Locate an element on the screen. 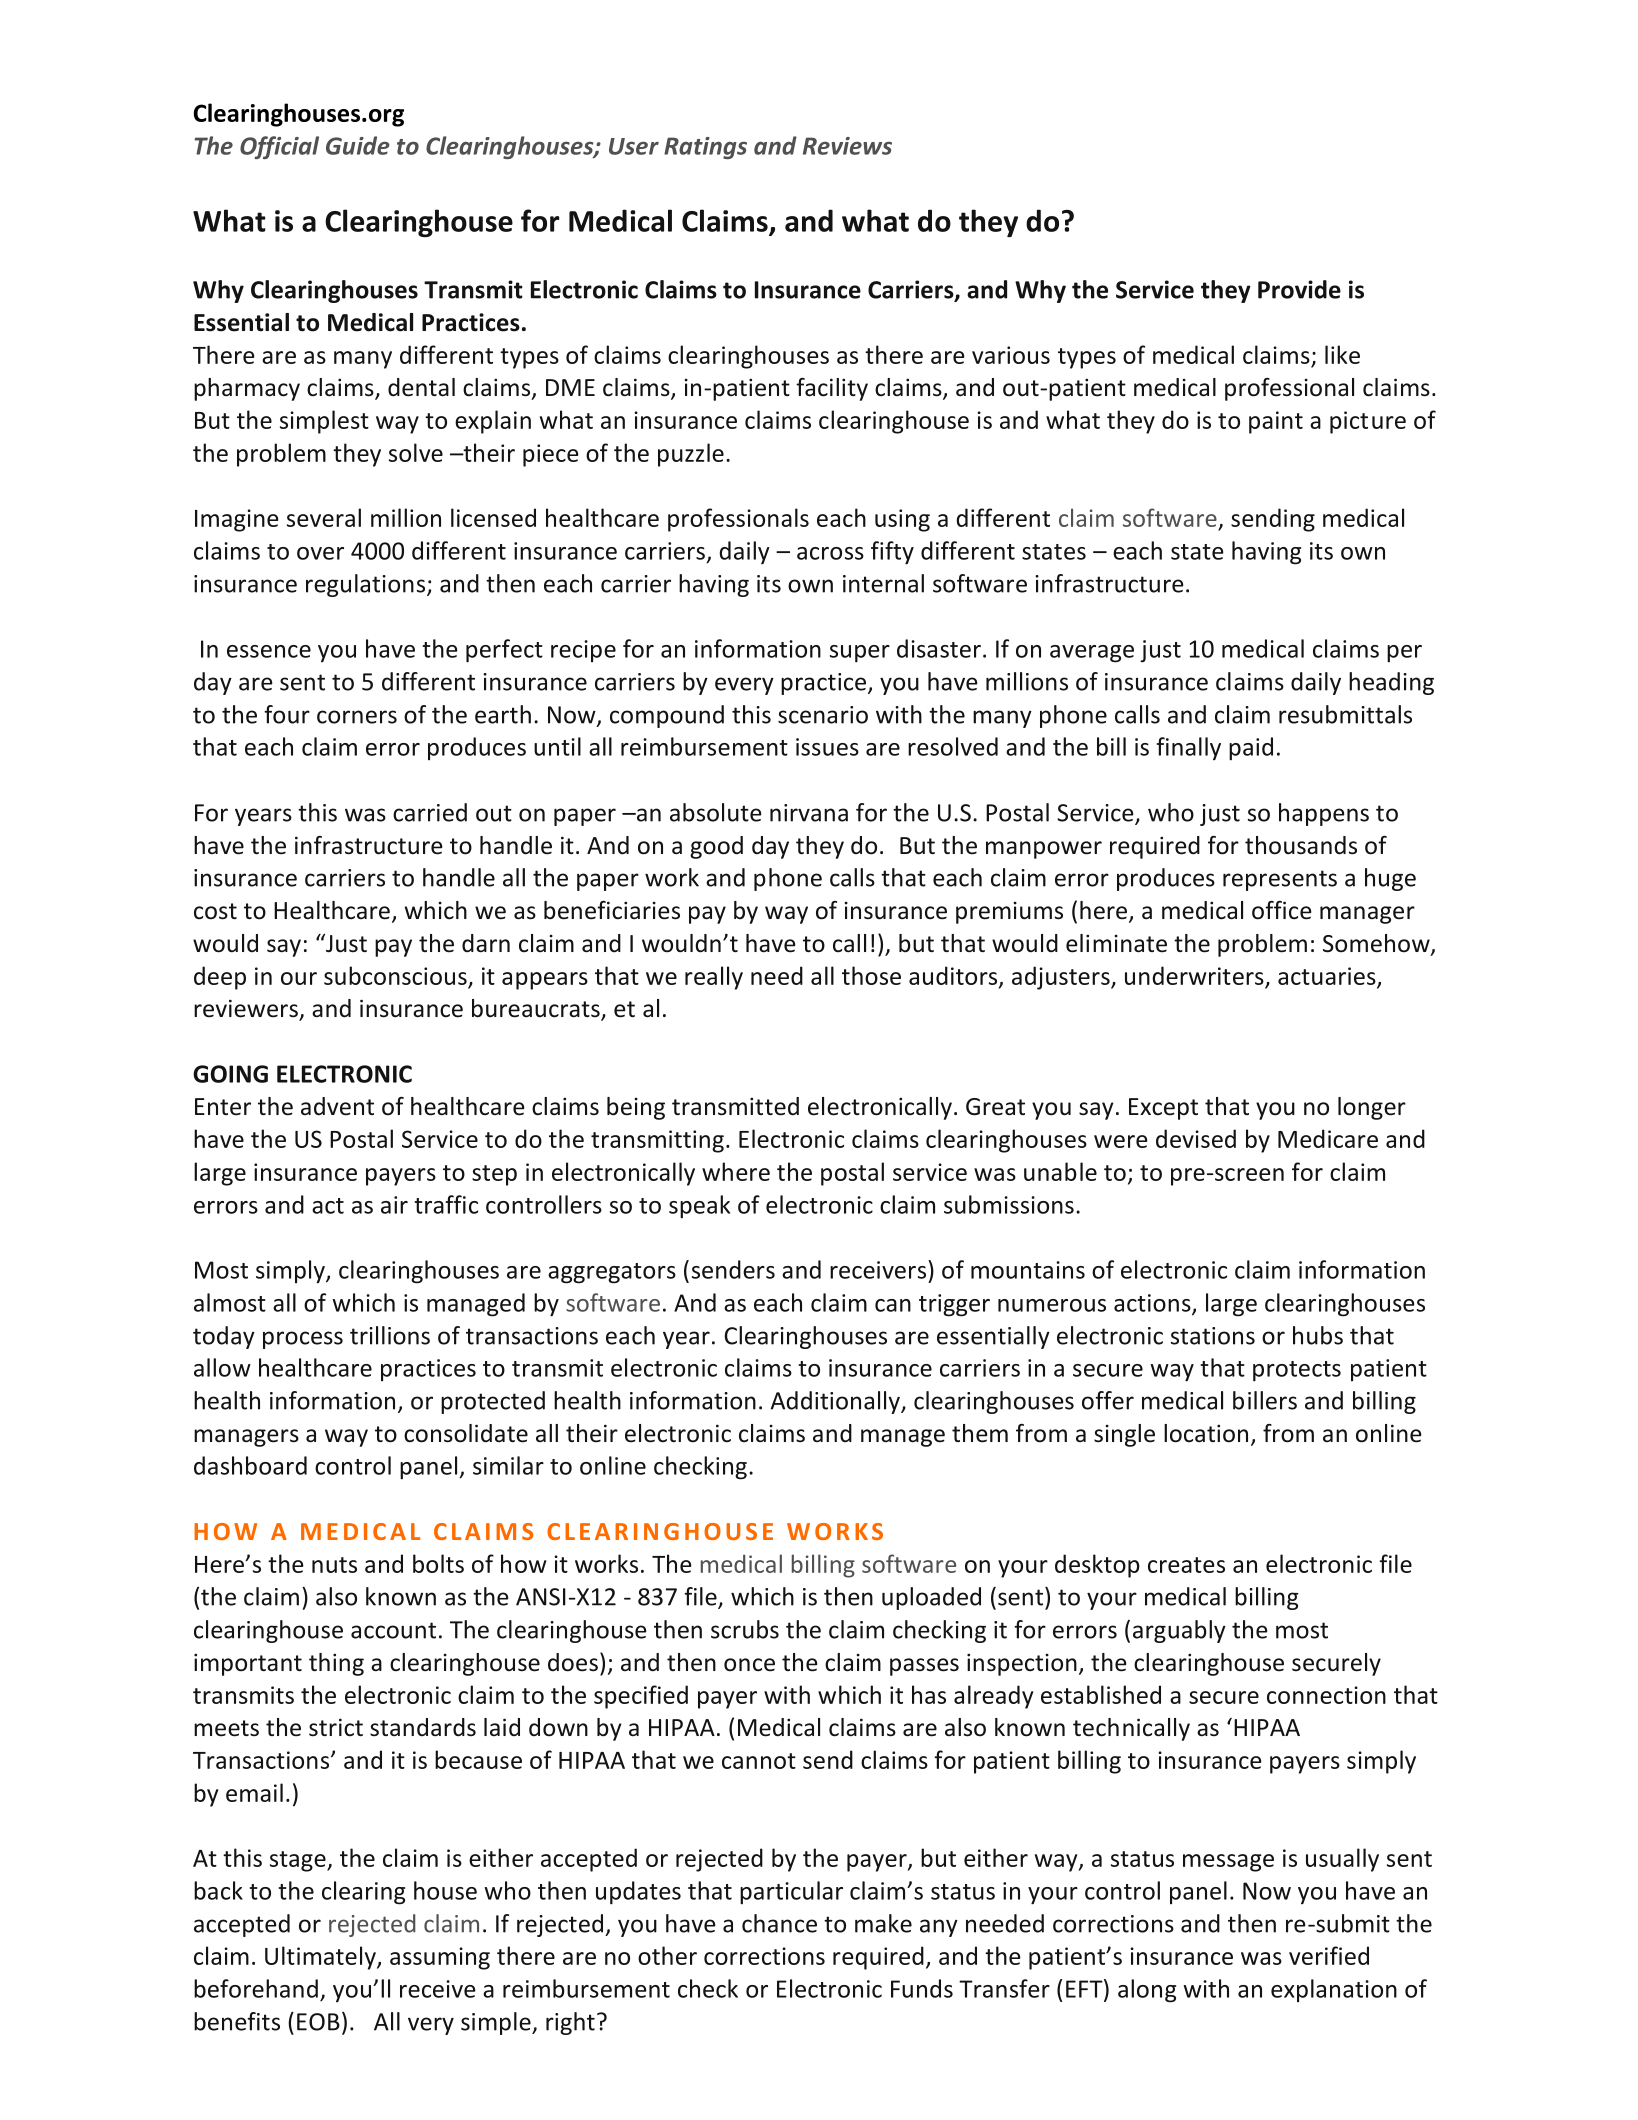  Guide is located at coordinates (358, 145).
